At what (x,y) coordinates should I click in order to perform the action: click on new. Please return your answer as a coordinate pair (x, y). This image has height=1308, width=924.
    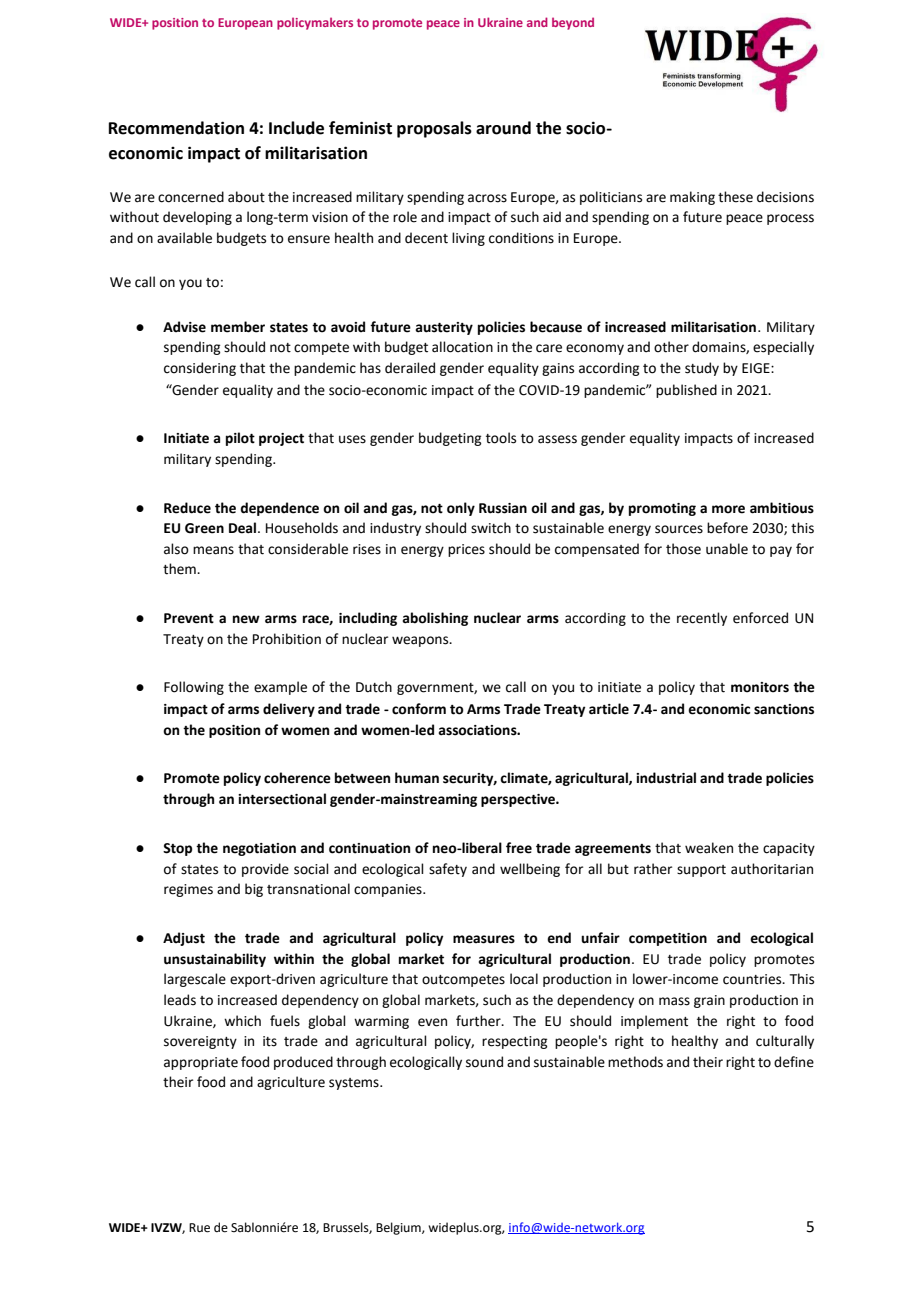
    Looking at the image, I should click on (246, 619).
